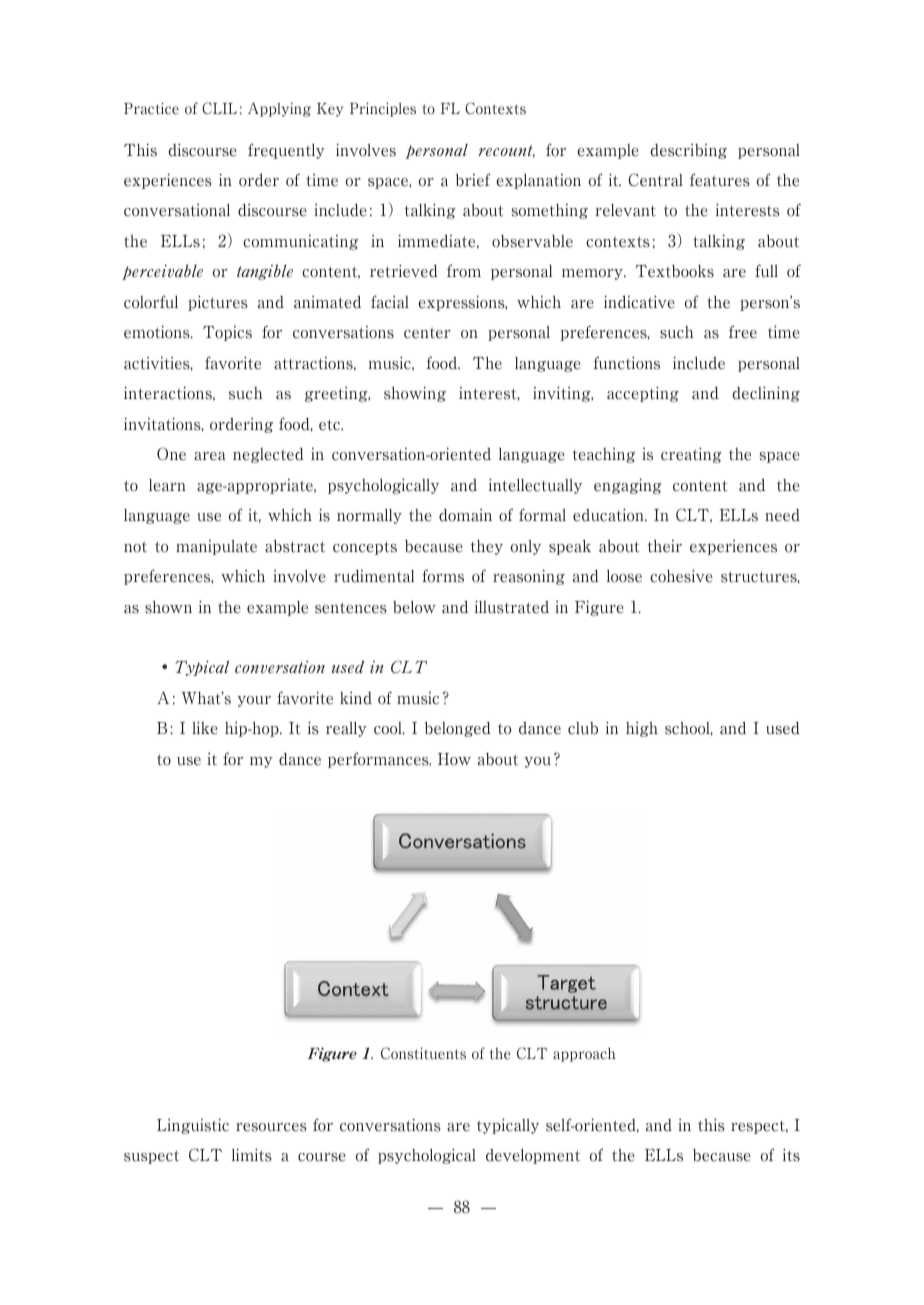 The image size is (924, 1305). I want to click on creating, so click(691, 455).
